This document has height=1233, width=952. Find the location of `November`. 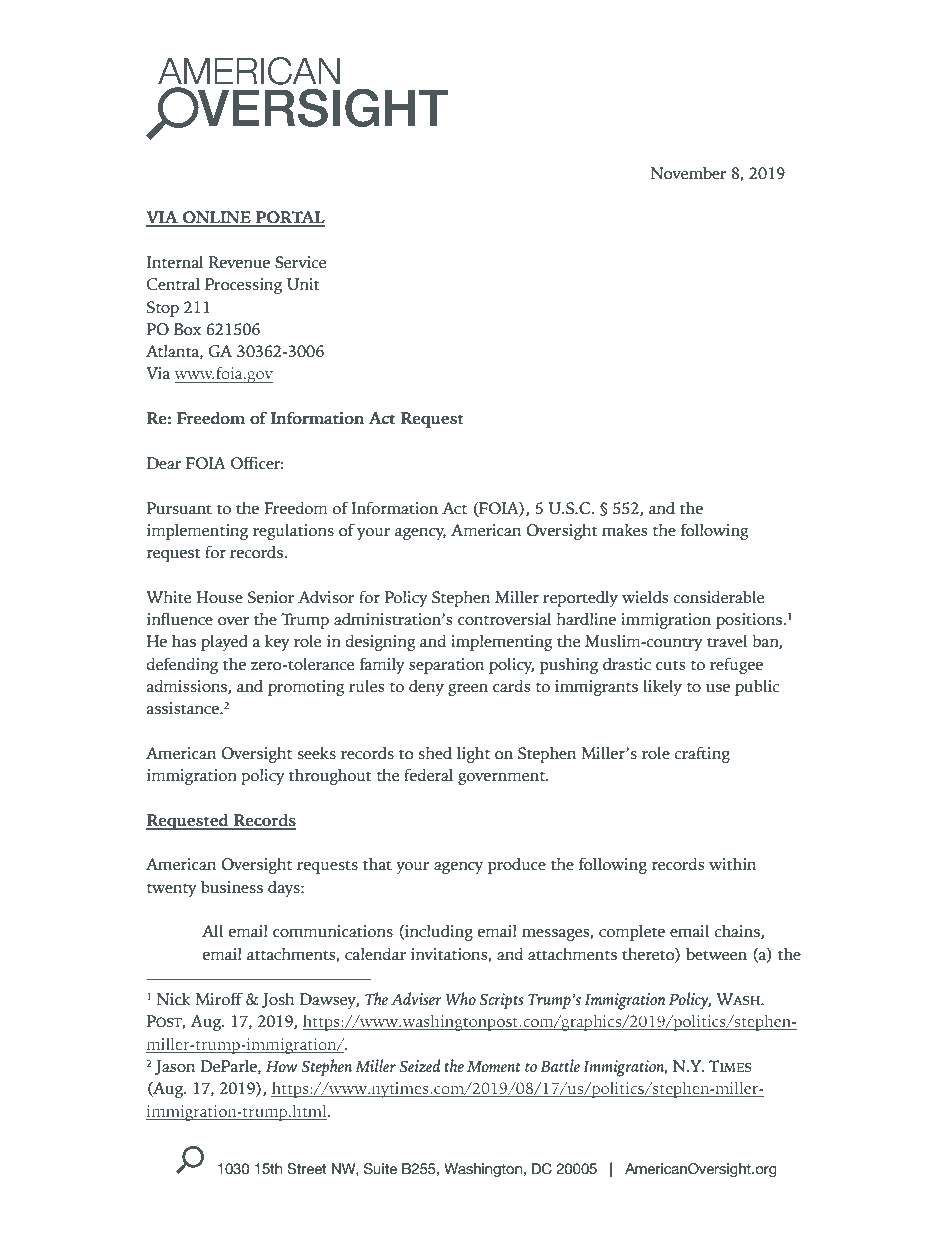

November is located at coordinates (688, 173).
